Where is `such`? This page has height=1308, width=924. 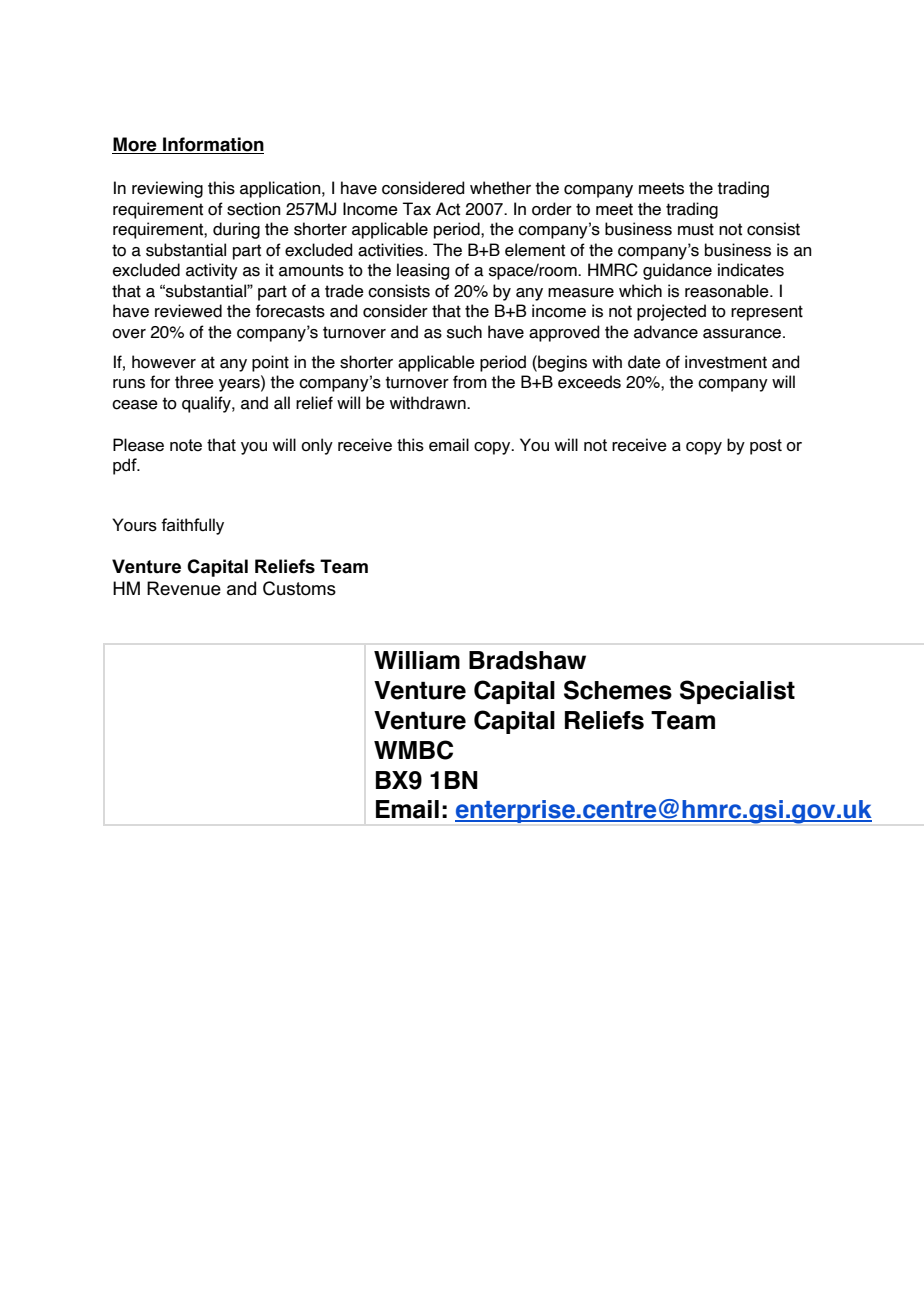
such is located at coordinates (464, 332).
